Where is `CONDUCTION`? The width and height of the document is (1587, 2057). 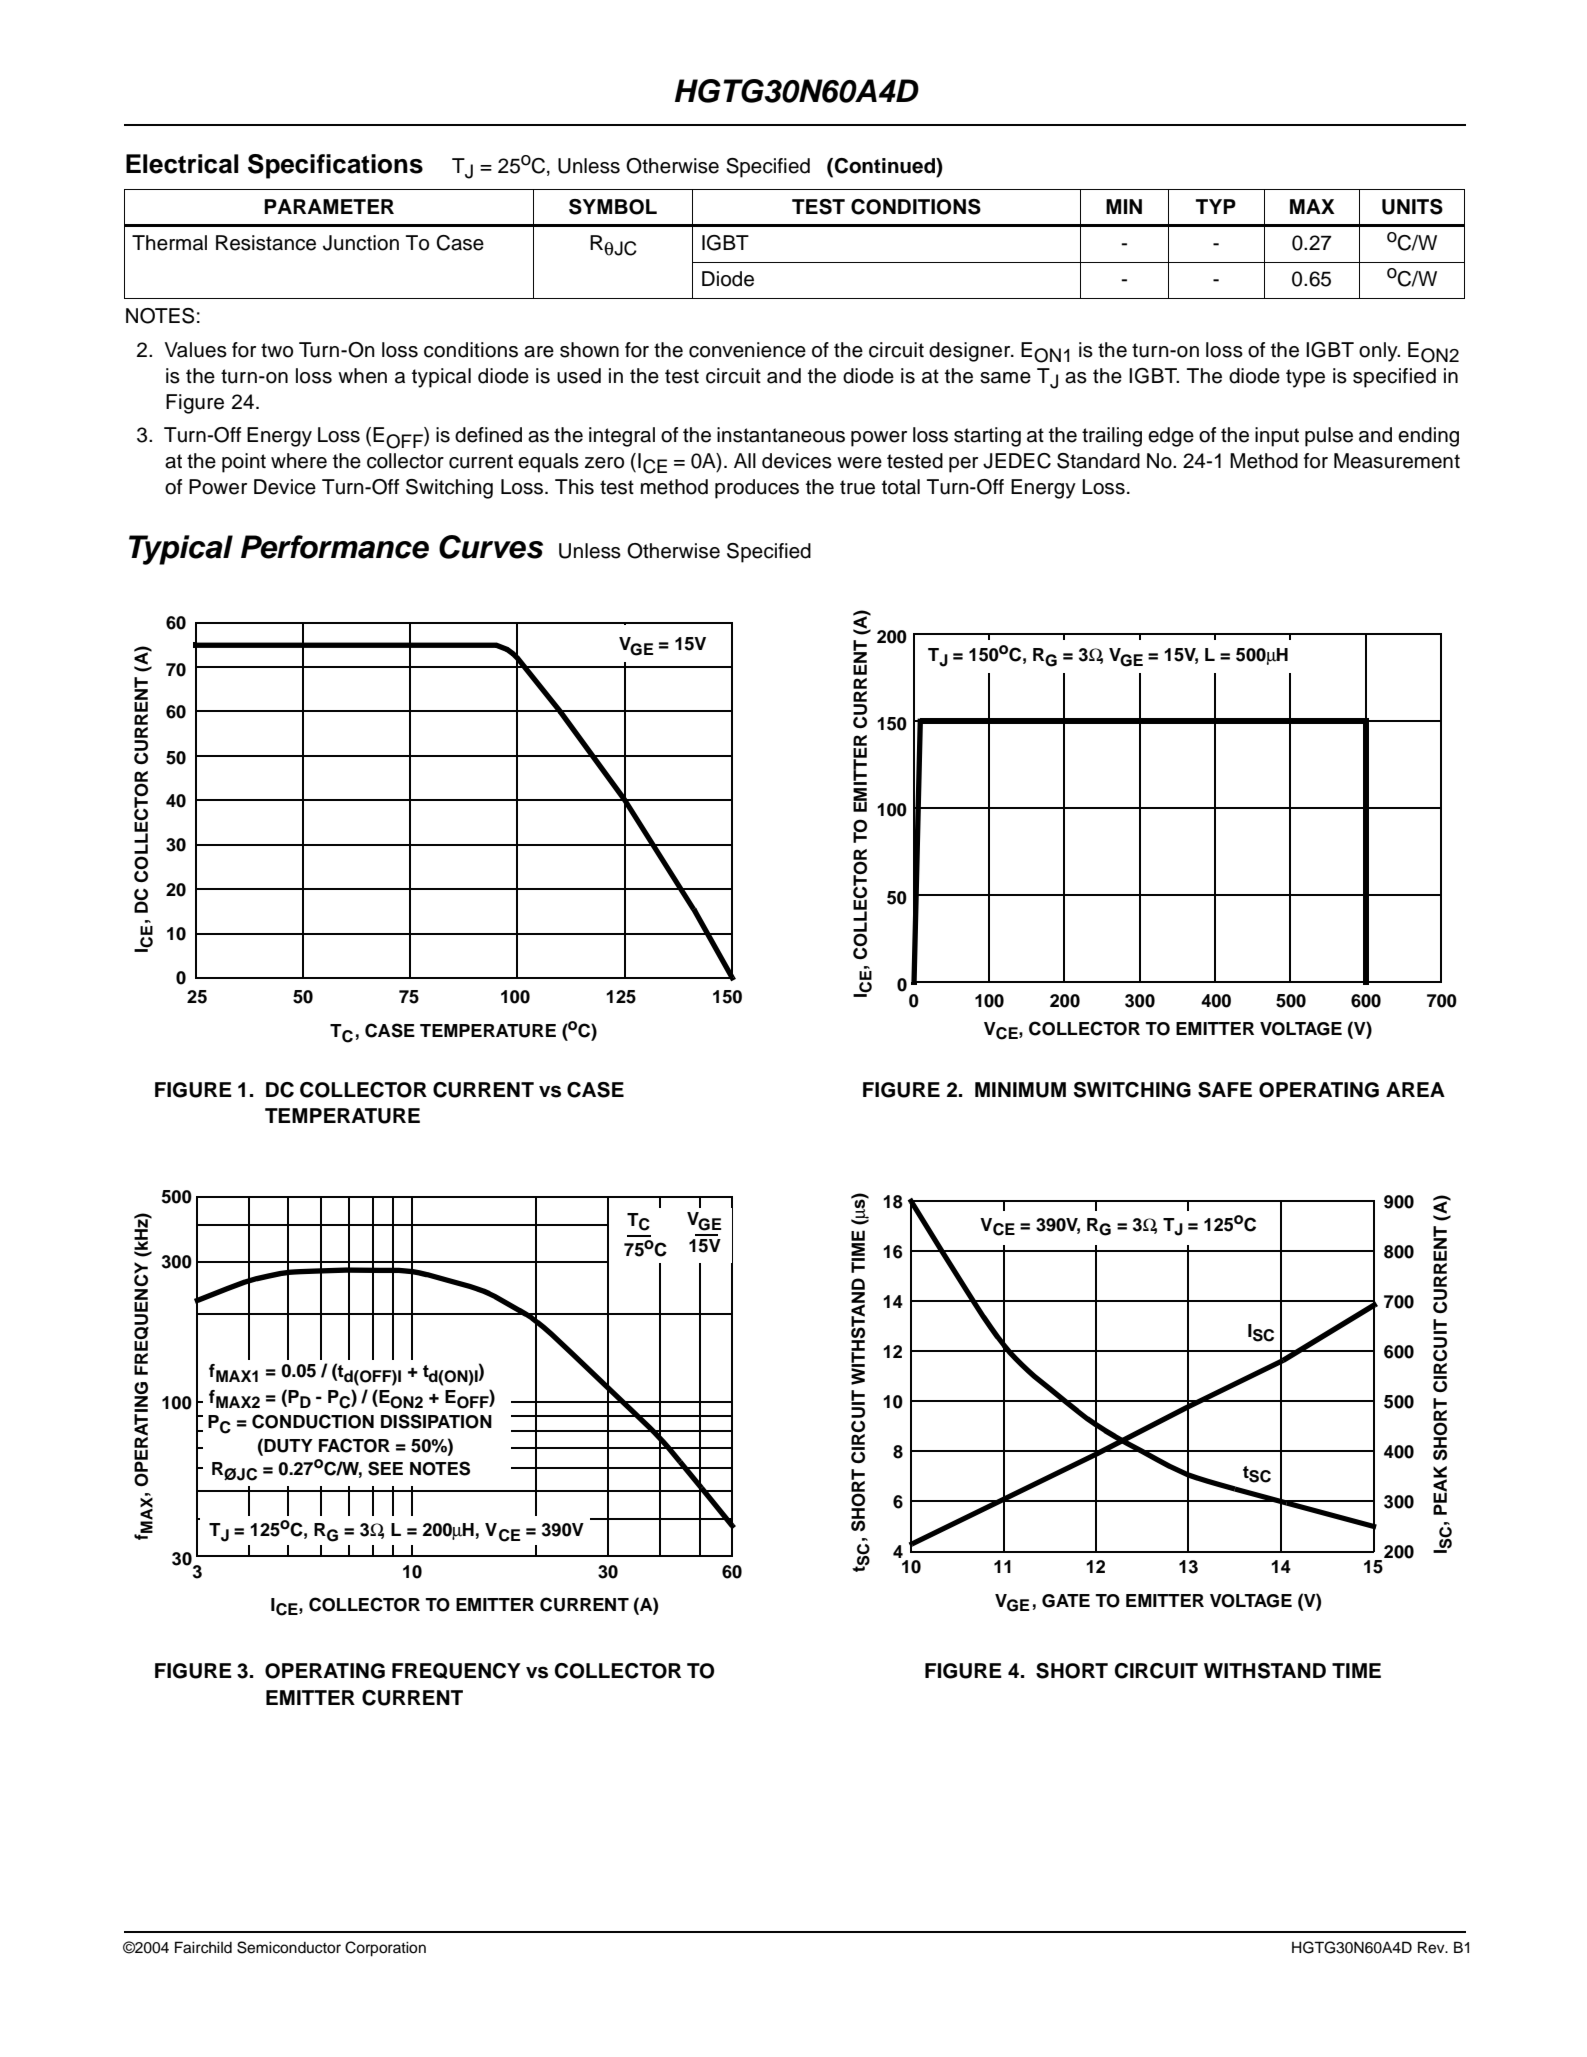
CONDUCTION is located at coordinates (313, 1421).
